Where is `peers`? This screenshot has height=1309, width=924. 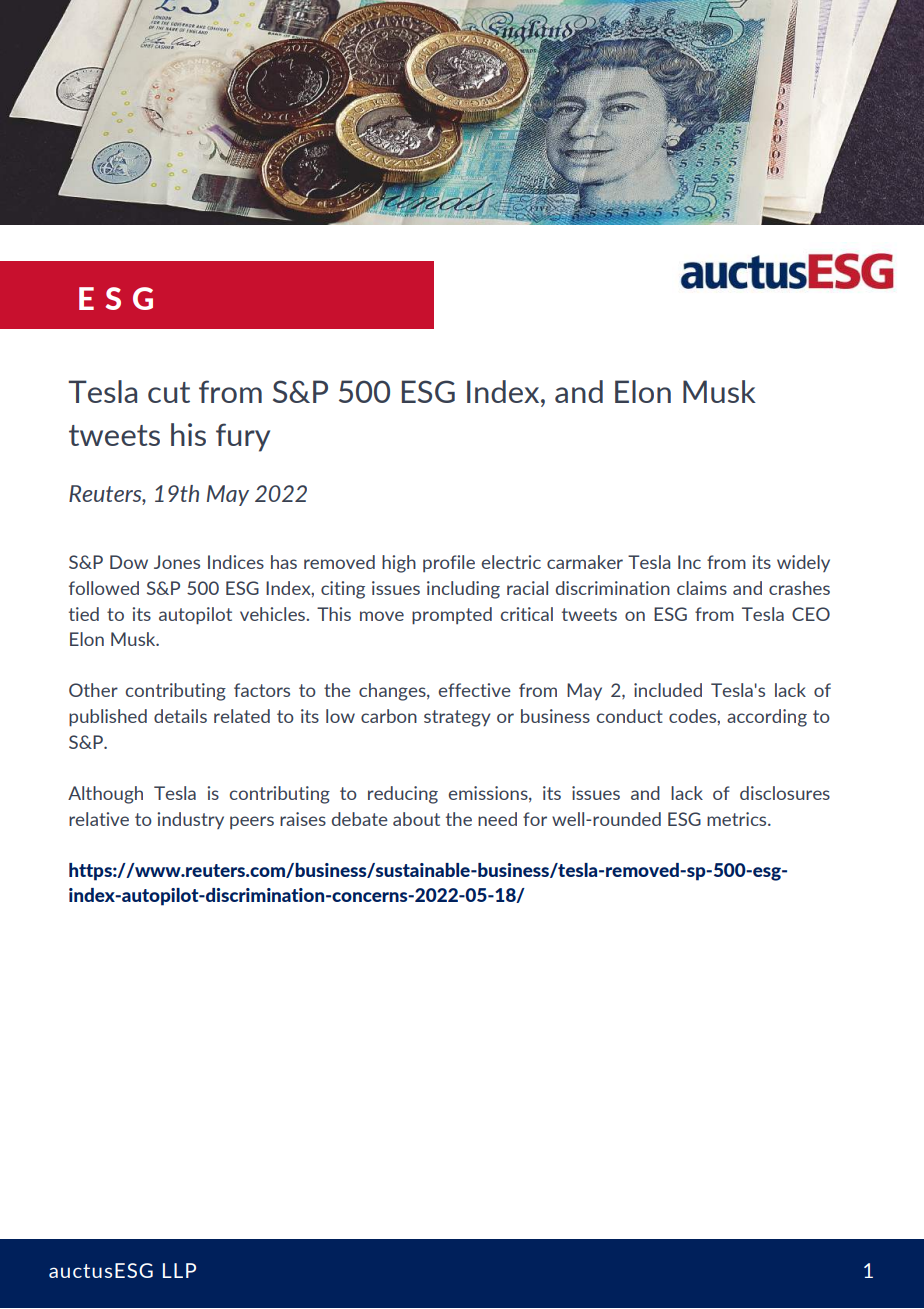
peers is located at coordinates (252, 822).
